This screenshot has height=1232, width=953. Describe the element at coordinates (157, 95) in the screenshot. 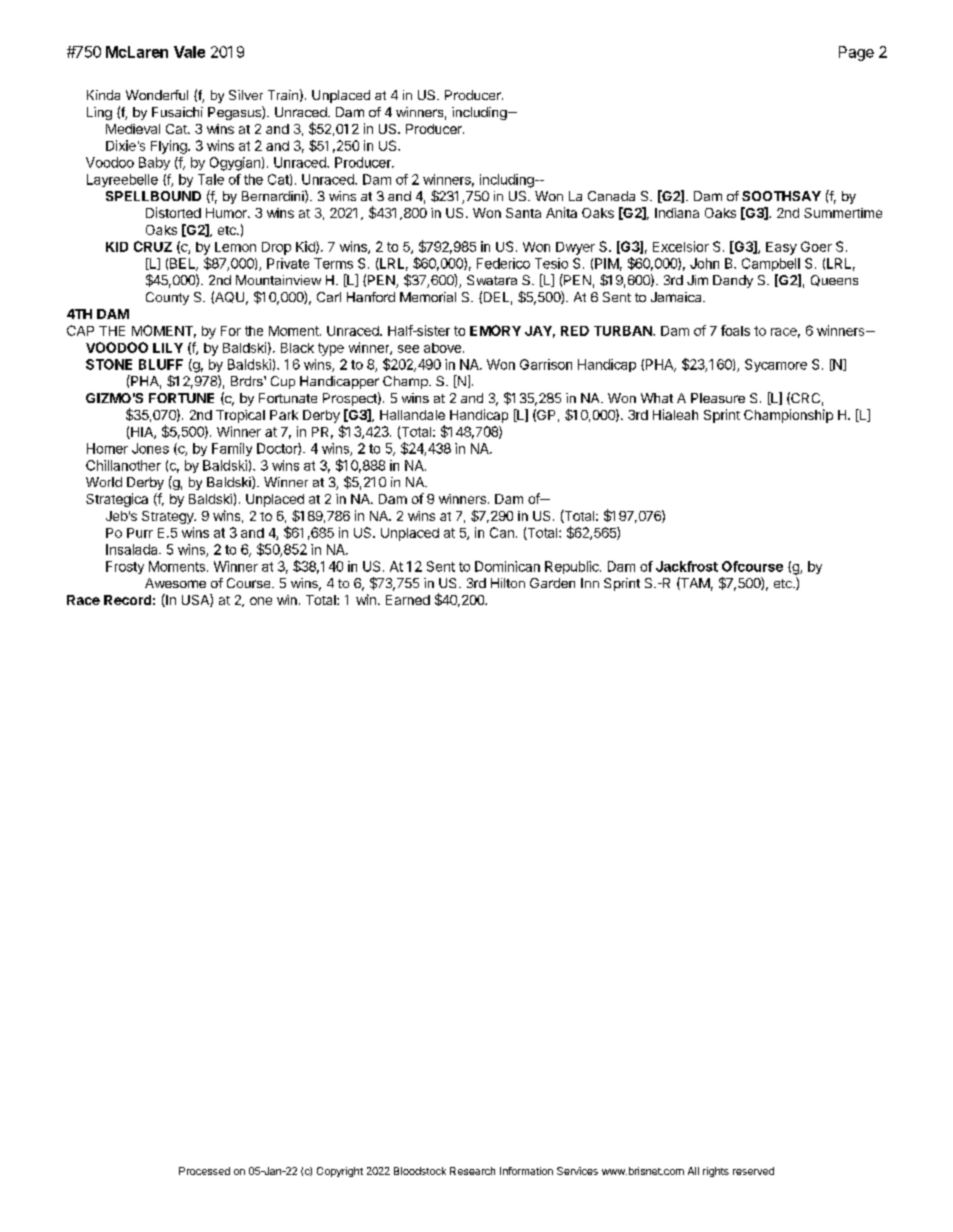

I see `Wonderful` at that location.
